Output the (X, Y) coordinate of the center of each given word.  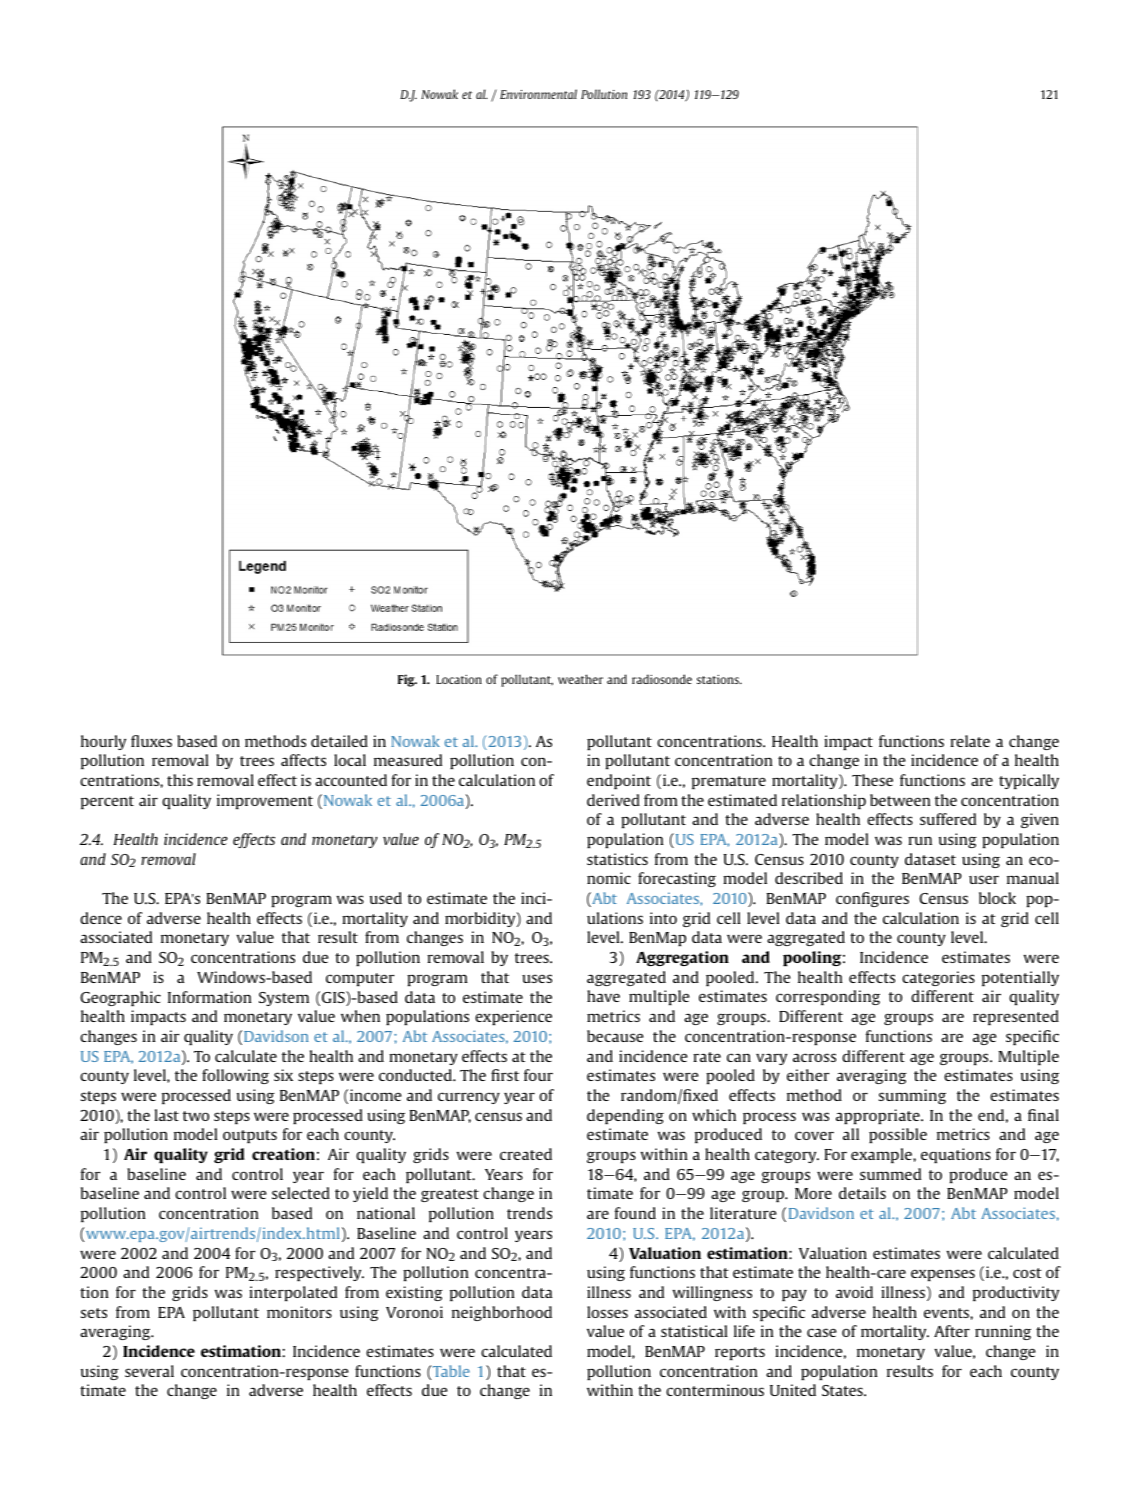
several (149, 1371)
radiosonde (662, 679)
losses (607, 1312)
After (952, 1331)
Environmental (538, 94)
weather (580, 679)
